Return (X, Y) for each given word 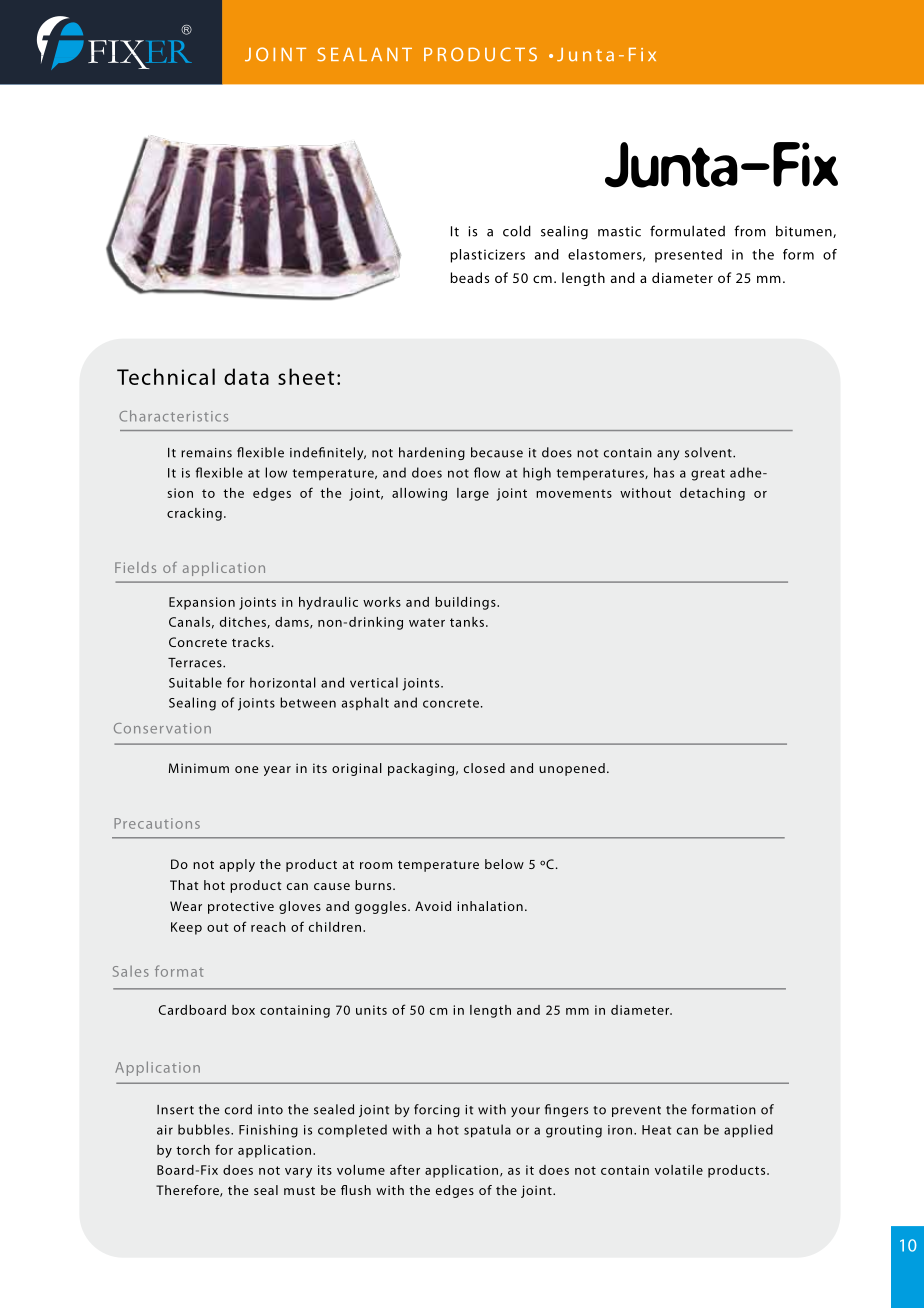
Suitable (195, 682)
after (405, 1169)
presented (688, 256)
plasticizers (487, 256)
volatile (679, 1170)
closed (484, 768)
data (246, 376)
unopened (572, 769)
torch (193, 1150)
